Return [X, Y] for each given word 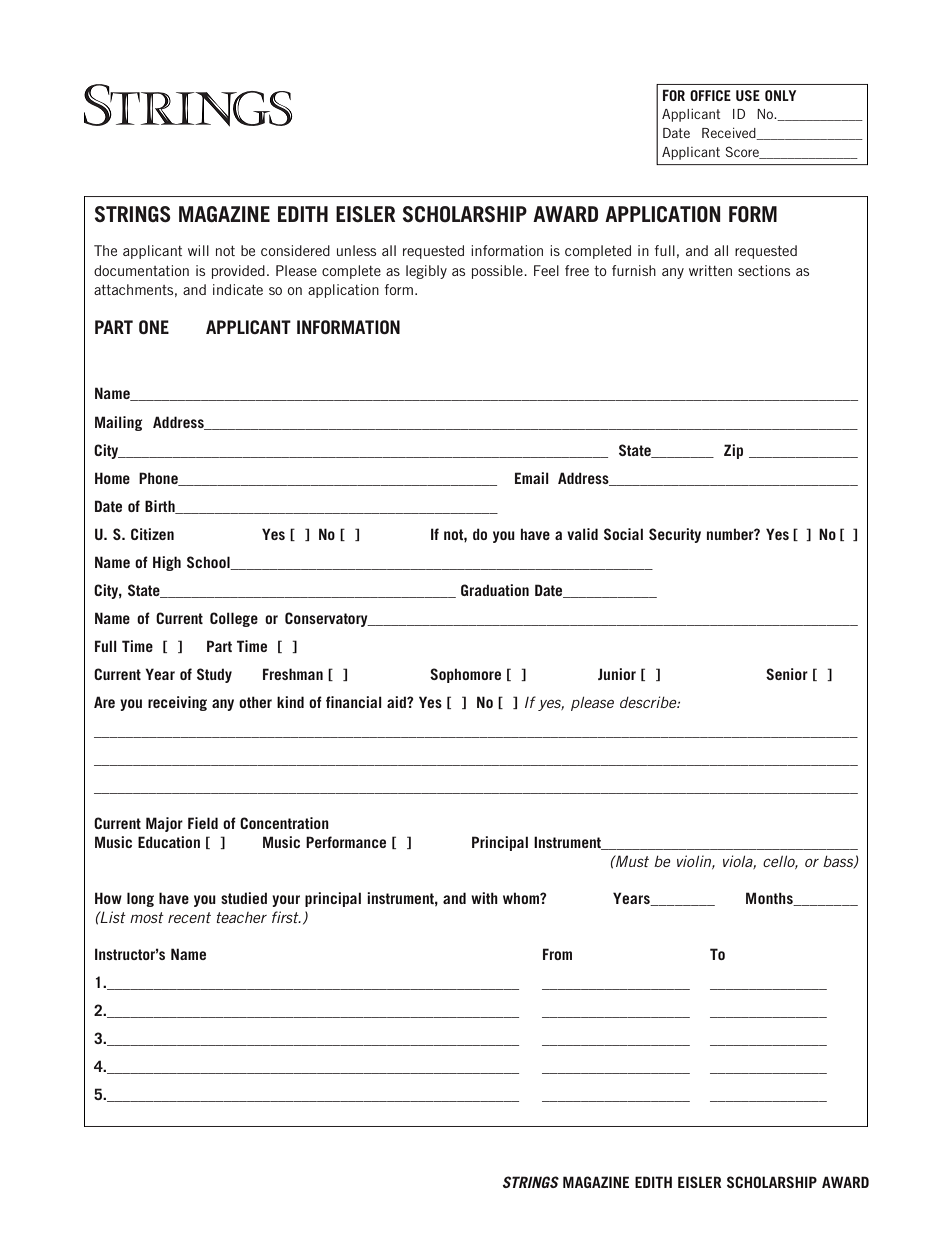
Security [675, 535]
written [710, 270]
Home [112, 478]
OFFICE [710, 95]
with [484, 898]
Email [532, 478]
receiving [177, 703]
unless [356, 250]
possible [498, 272]
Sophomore [465, 675]
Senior [787, 674]
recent [189, 917]
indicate [238, 289]
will [198, 250]
